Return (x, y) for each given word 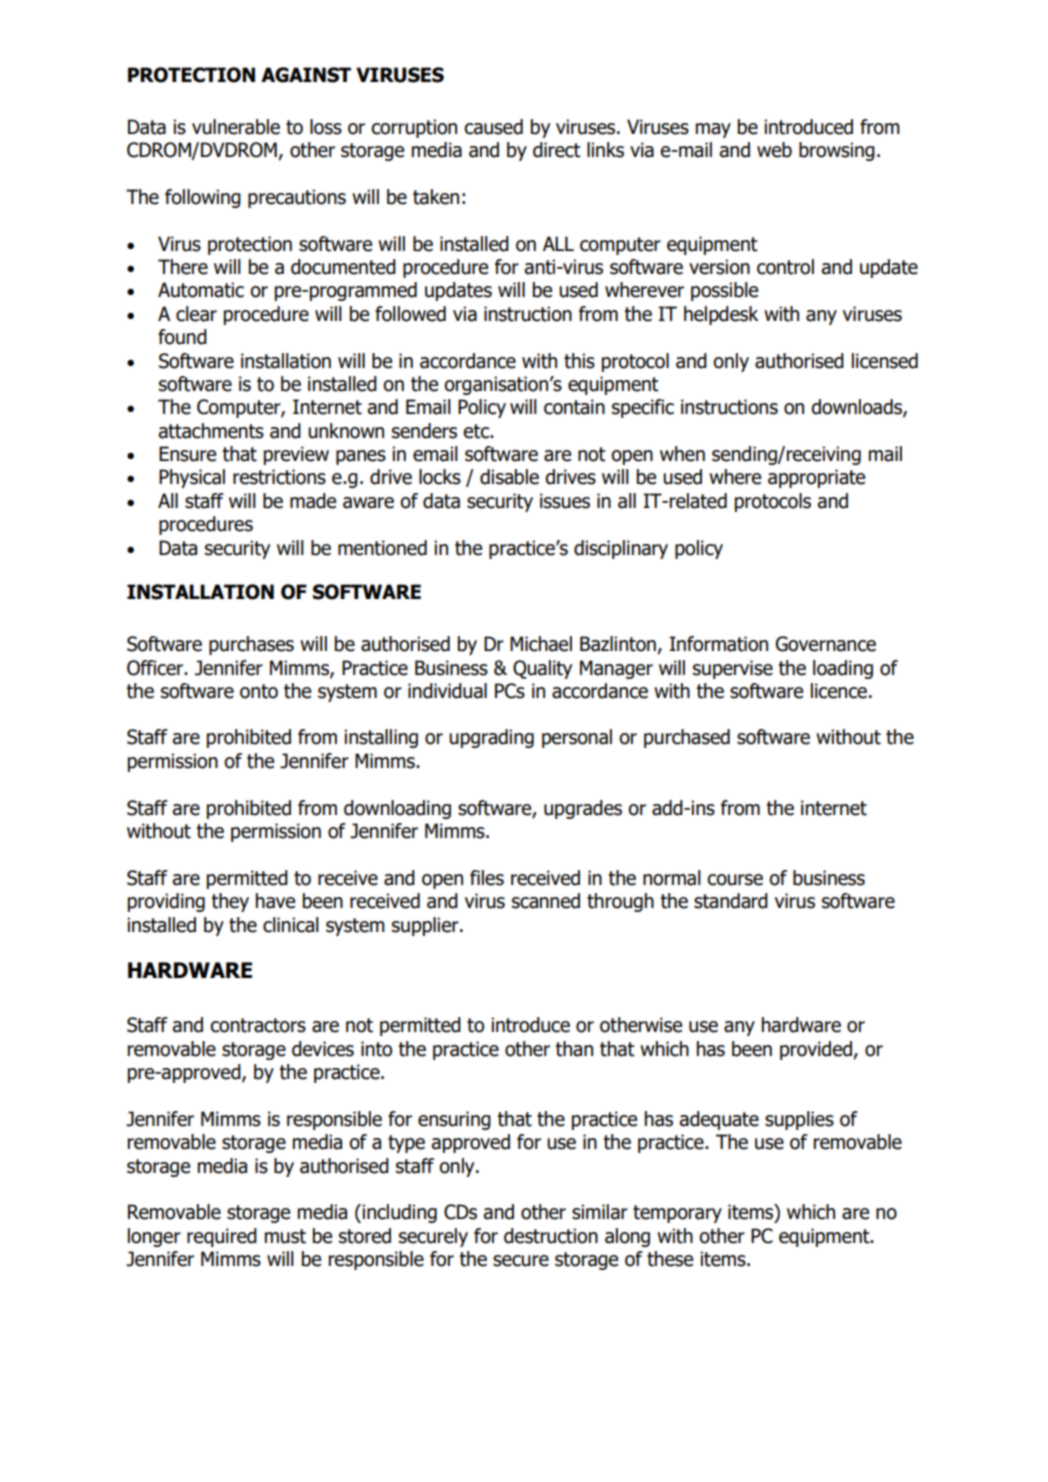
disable (509, 477)
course (735, 880)
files (487, 878)
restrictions (279, 477)
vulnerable (236, 127)
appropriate (816, 478)
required (222, 1237)
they (230, 902)
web (774, 150)
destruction (551, 1236)
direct (557, 150)
